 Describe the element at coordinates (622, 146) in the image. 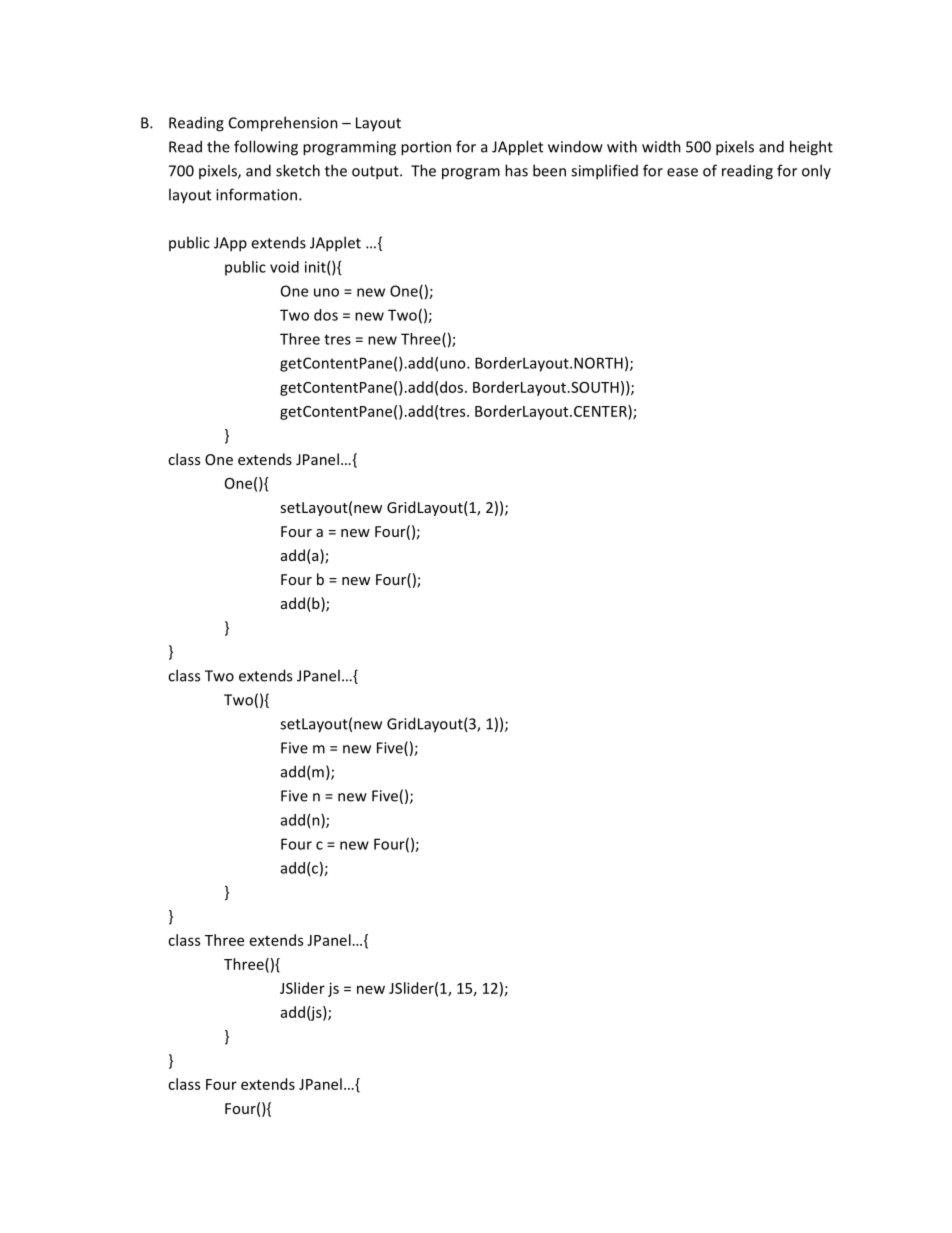

I see `with` at that location.
